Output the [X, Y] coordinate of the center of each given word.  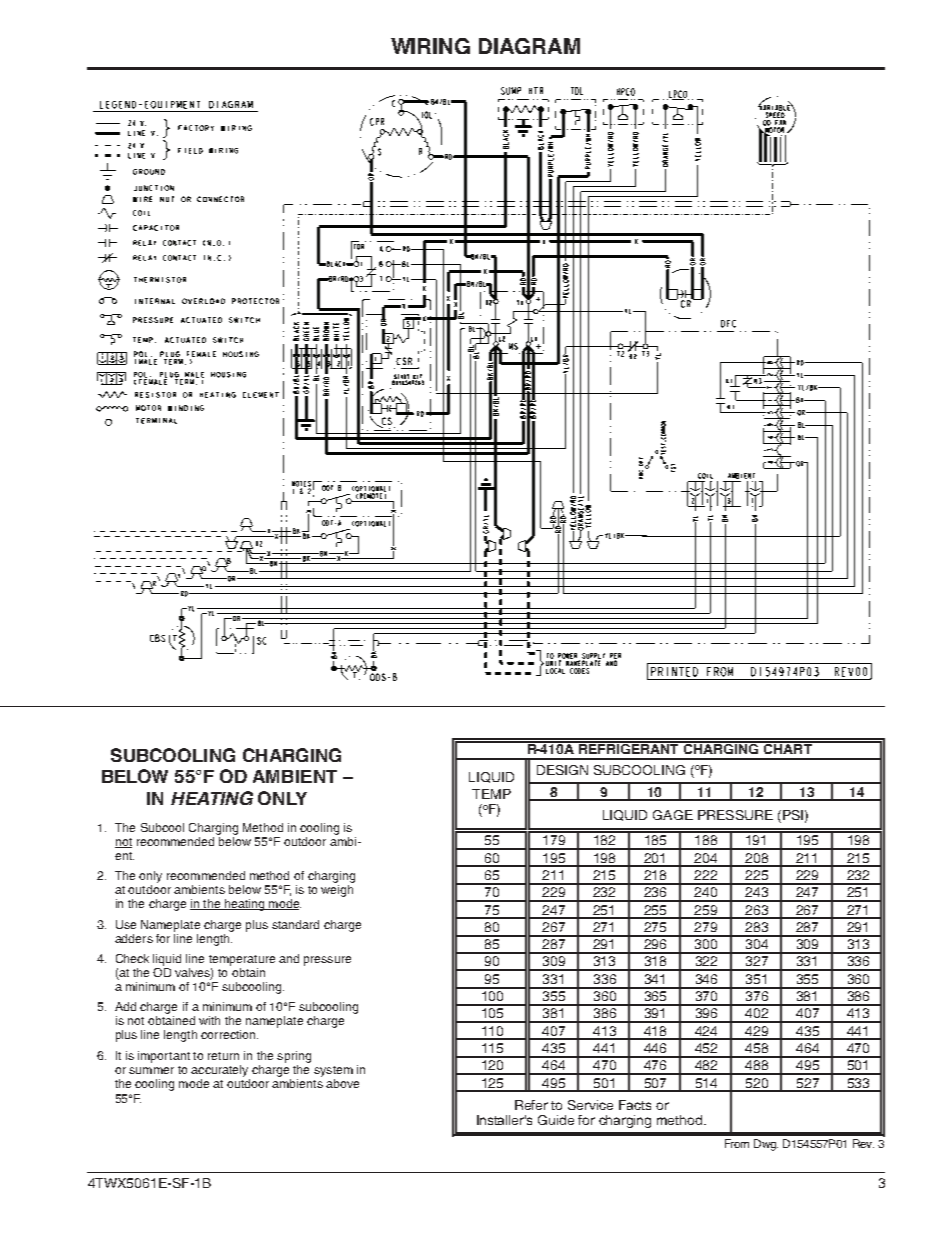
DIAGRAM [529, 46]
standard [295, 924]
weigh [337, 891]
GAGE [673, 815]
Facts [635, 1105]
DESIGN [562, 770]
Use [126, 924]
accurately [219, 1071]
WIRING [430, 46]
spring [294, 1057]
